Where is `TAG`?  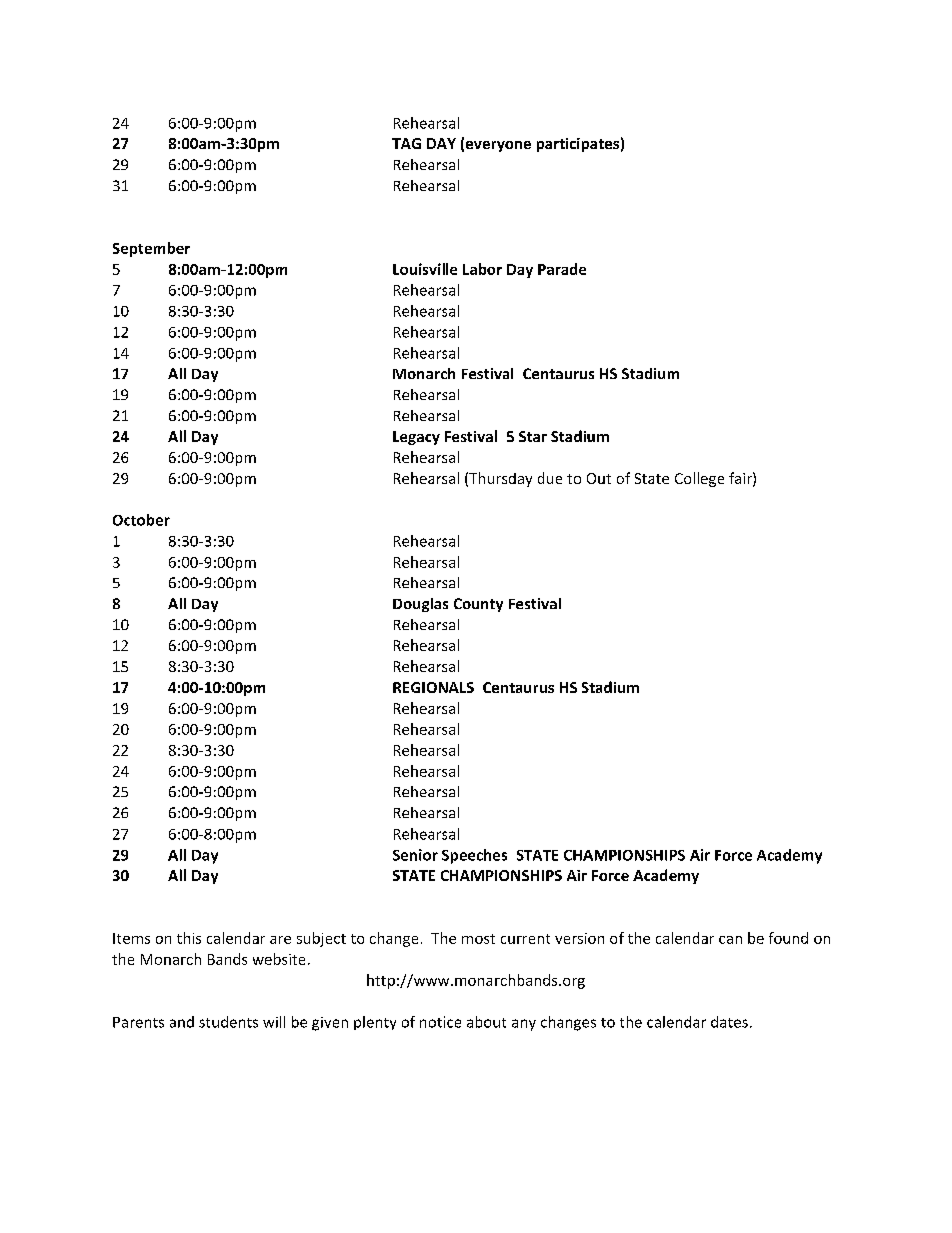
TAG is located at coordinates (406, 143).
